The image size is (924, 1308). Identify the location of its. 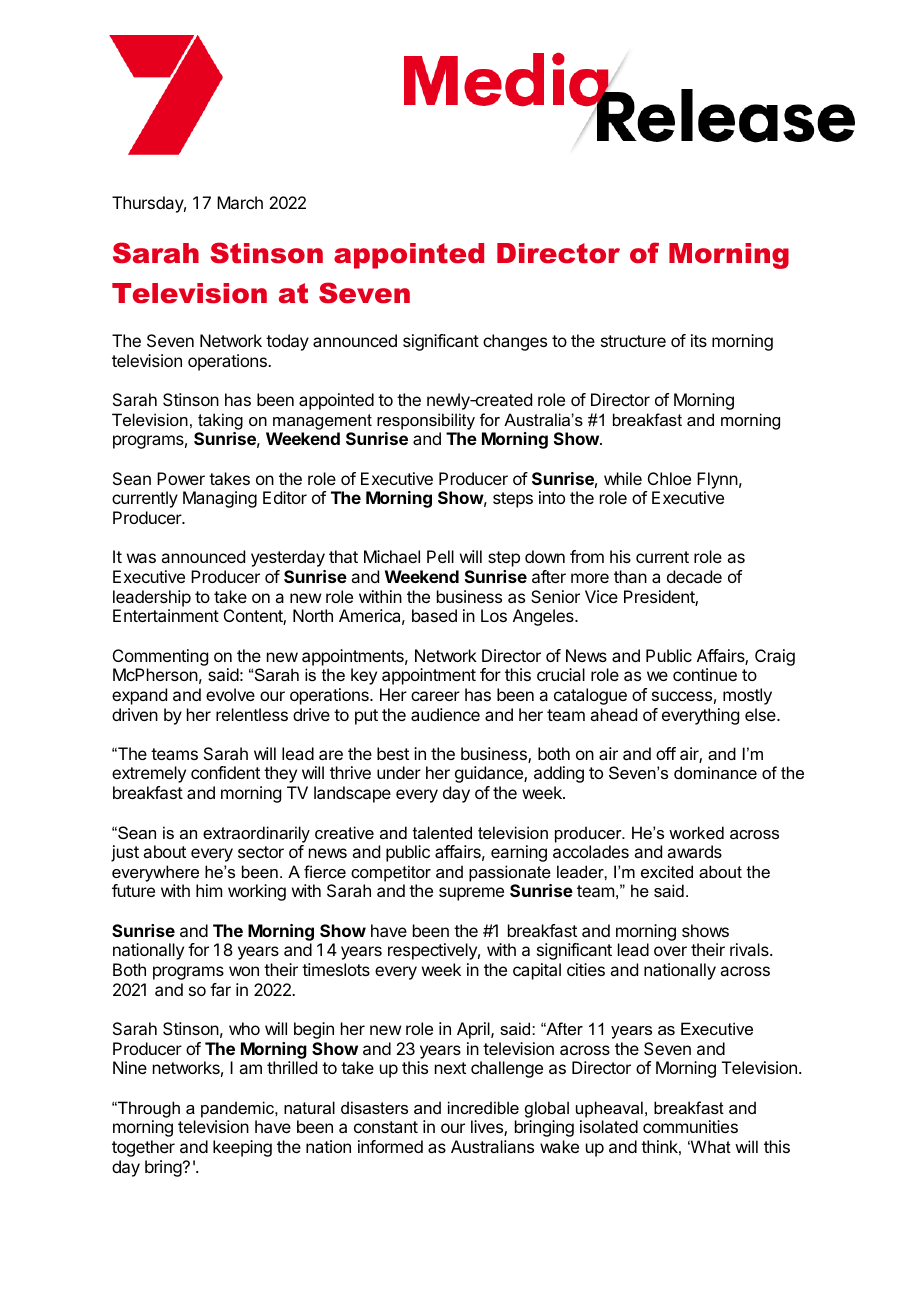
(699, 340).
